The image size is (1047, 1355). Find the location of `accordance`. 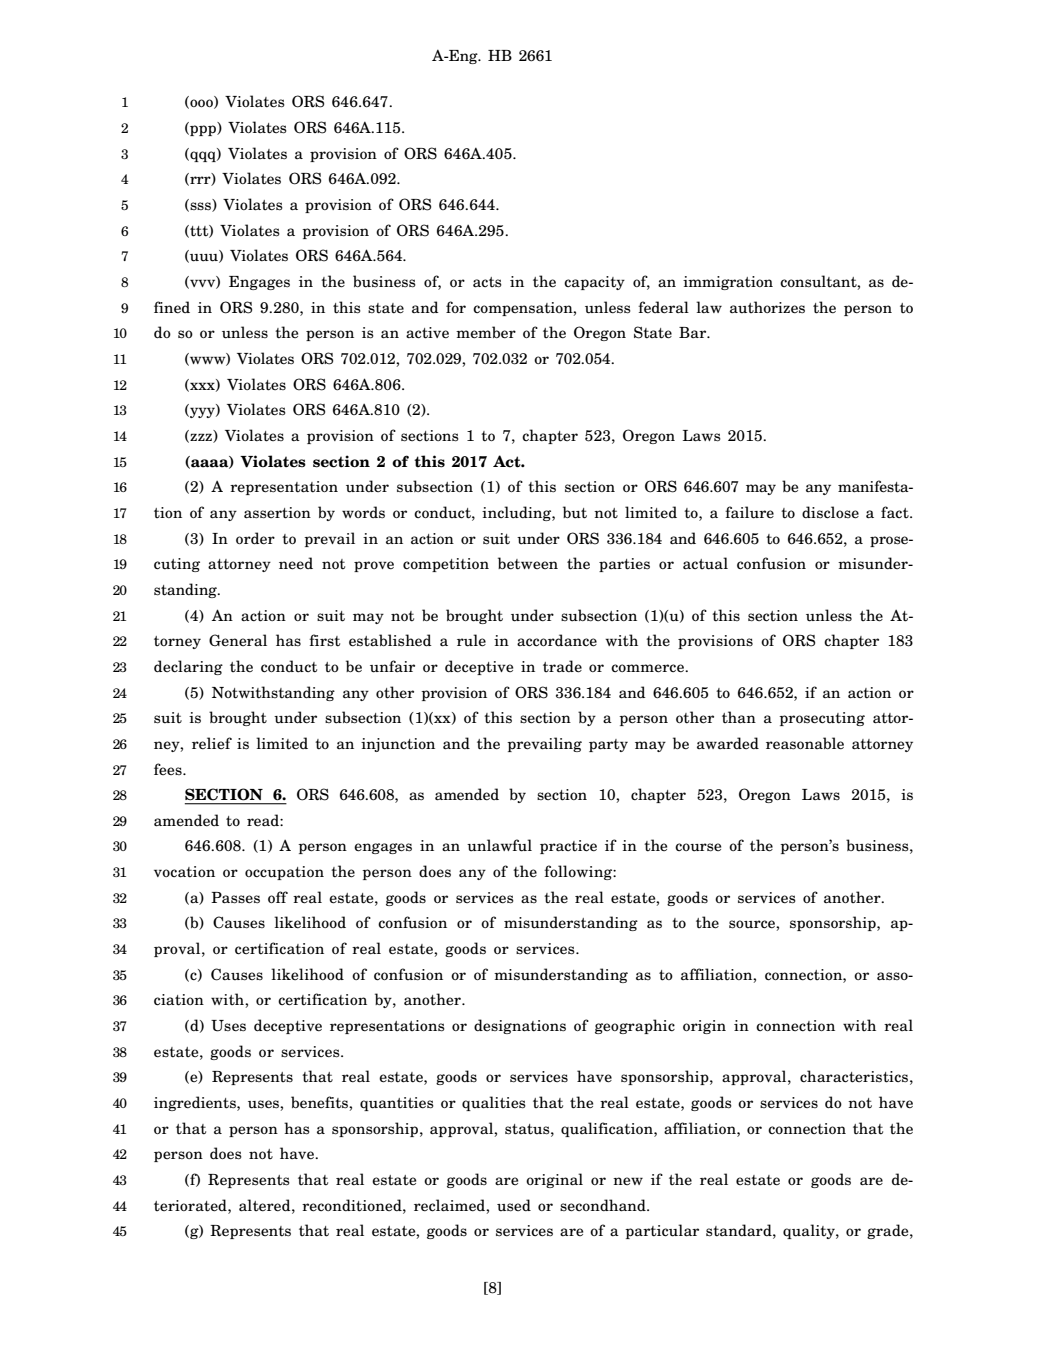

accordance is located at coordinates (557, 640).
